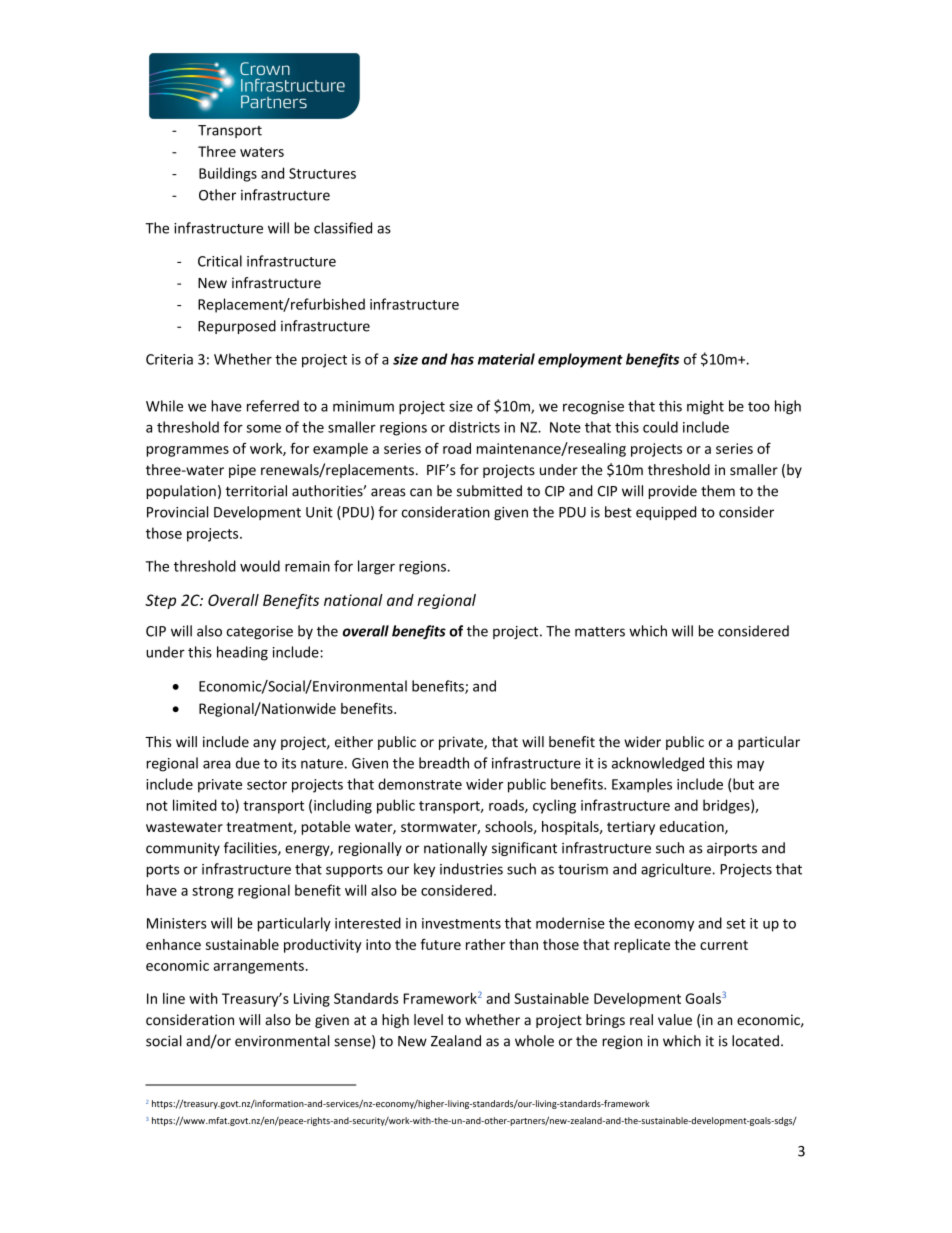 This page has width=952, height=1233. What do you see at coordinates (174, 998) in the page?
I see `line` at bounding box center [174, 998].
